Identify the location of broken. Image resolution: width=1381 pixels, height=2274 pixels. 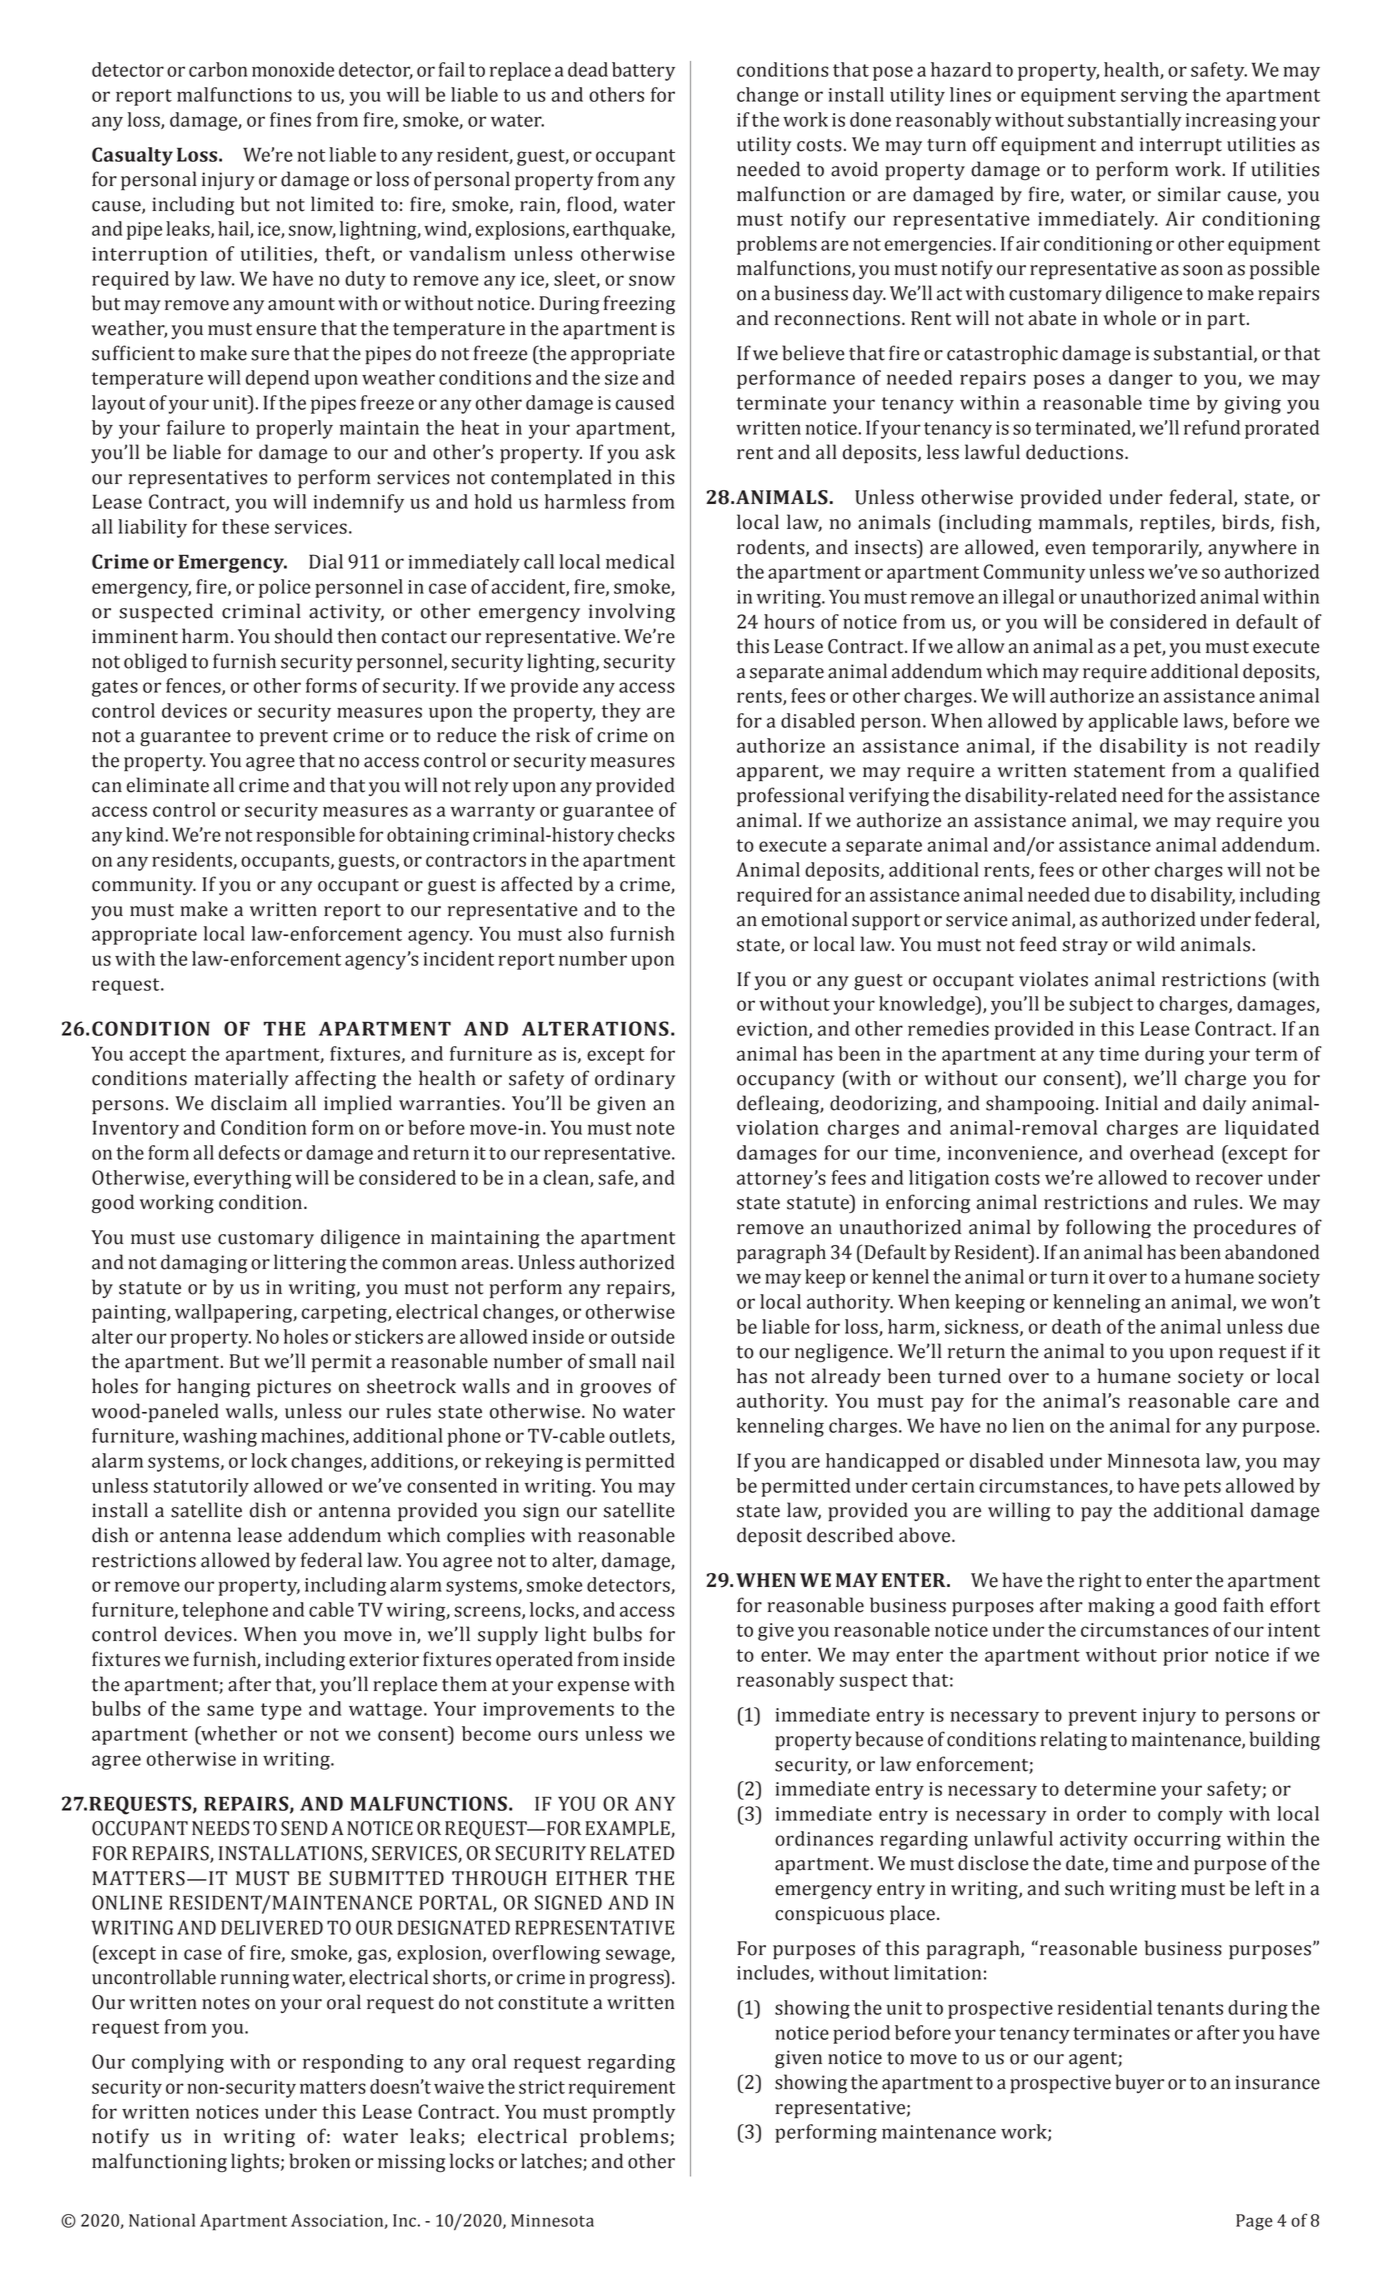
(319, 2161).
